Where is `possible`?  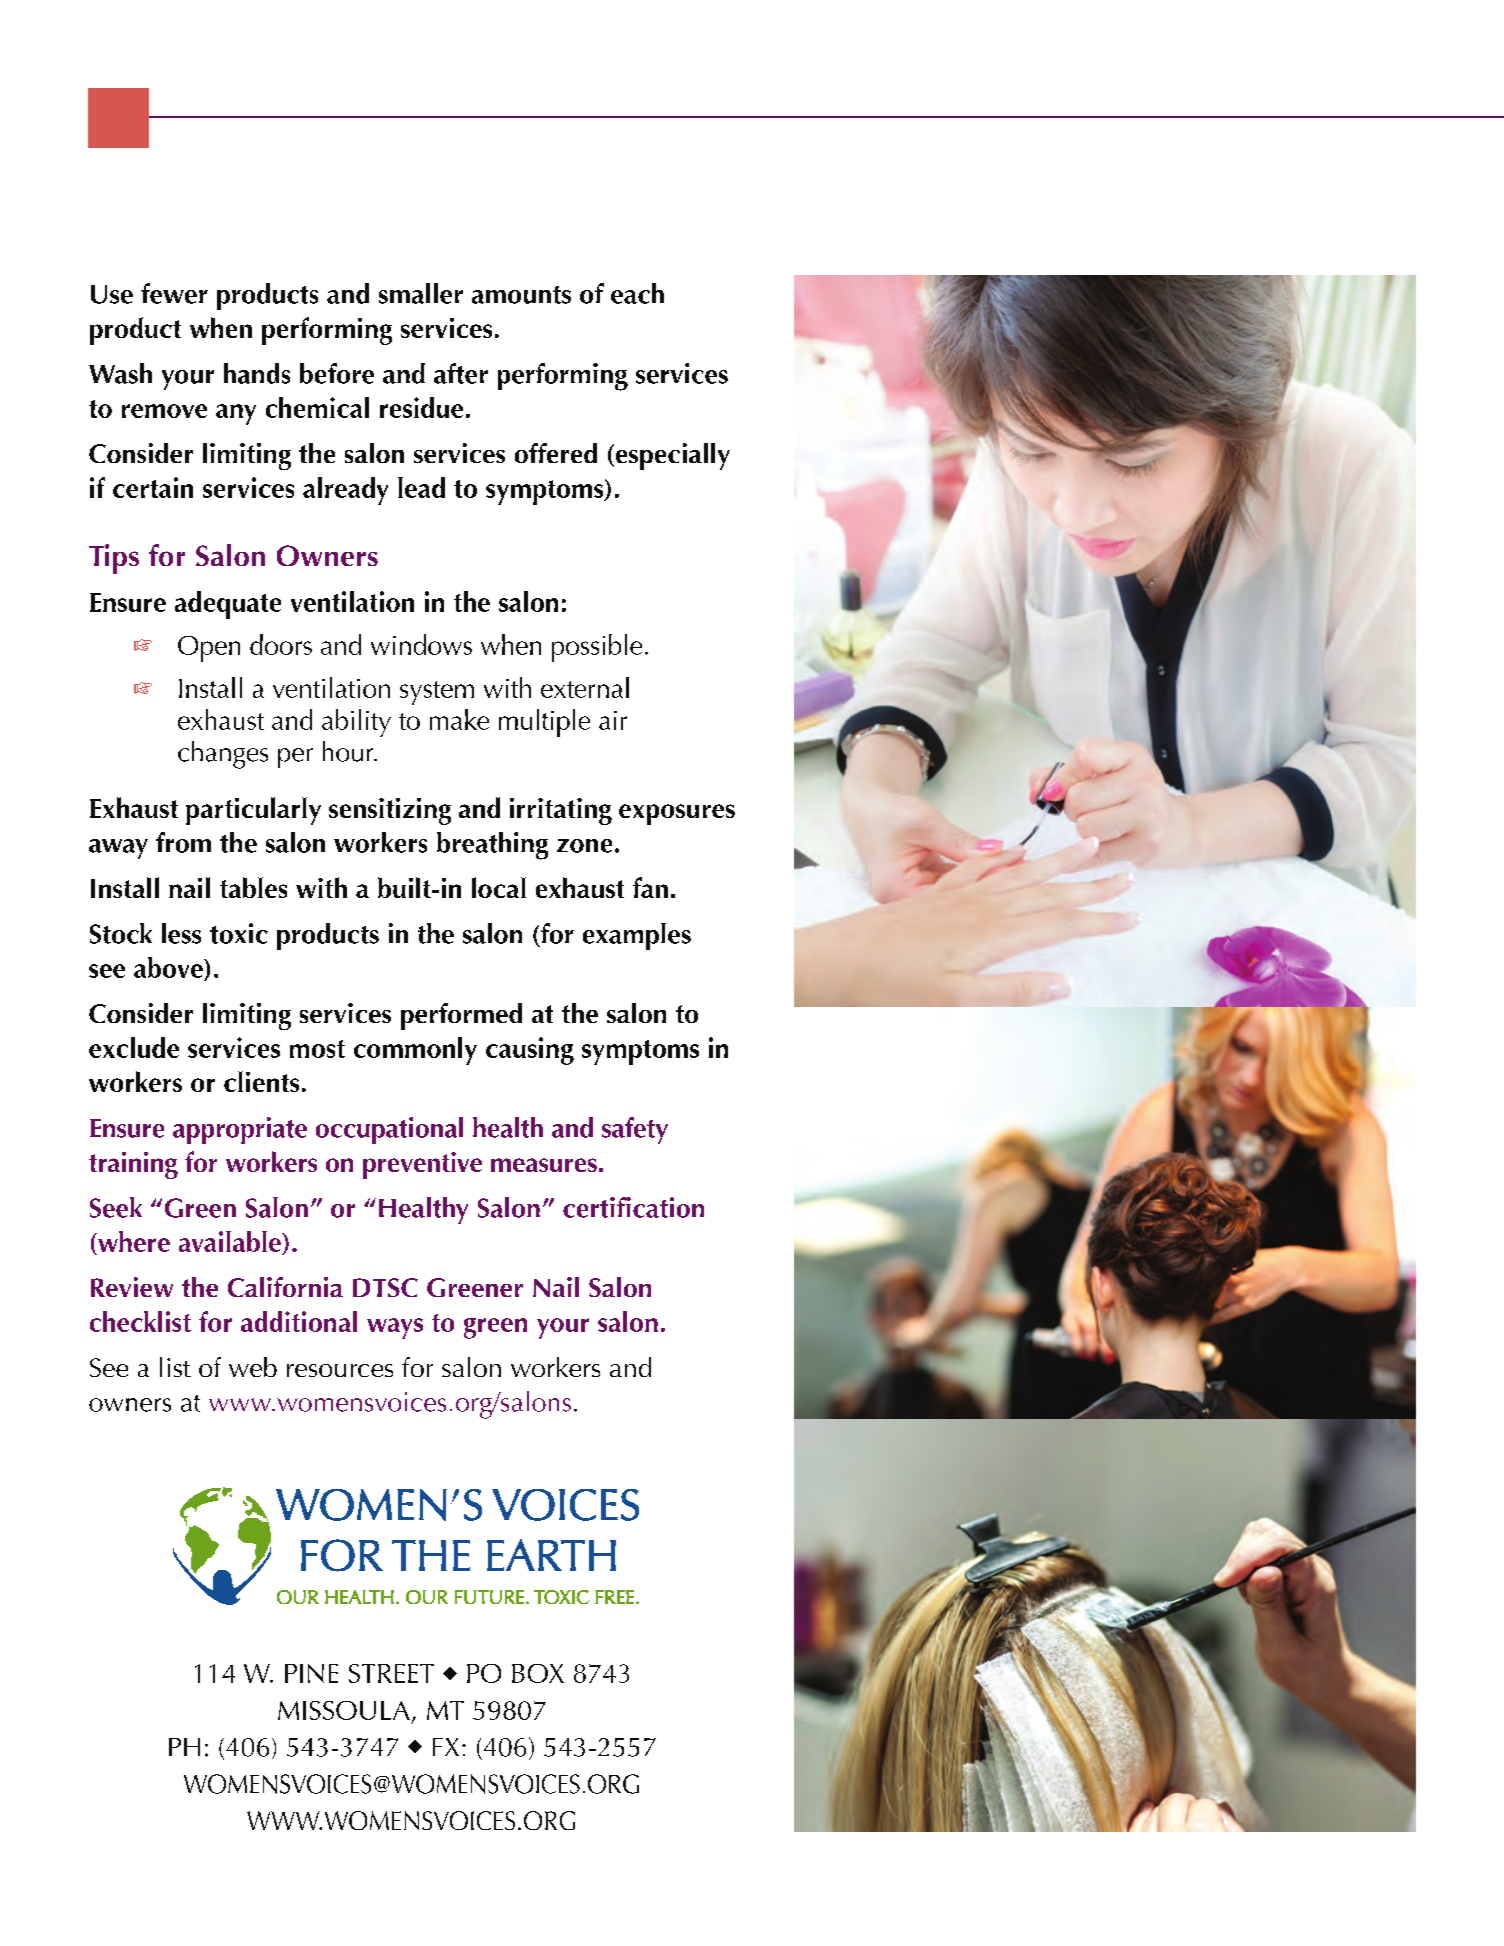
possible is located at coordinates (597, 648).
